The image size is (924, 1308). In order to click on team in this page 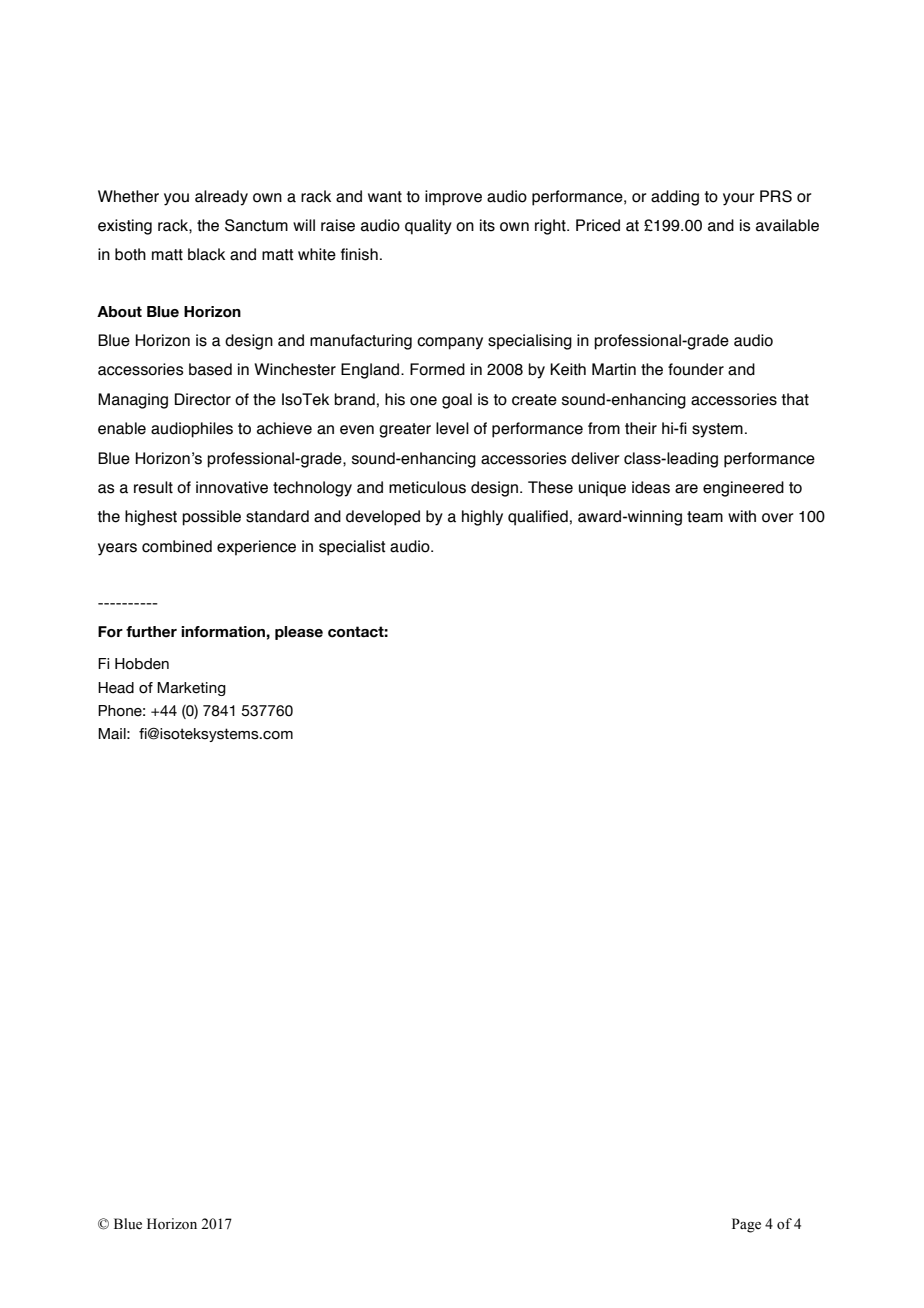, I will do `click(705, 517)`.
